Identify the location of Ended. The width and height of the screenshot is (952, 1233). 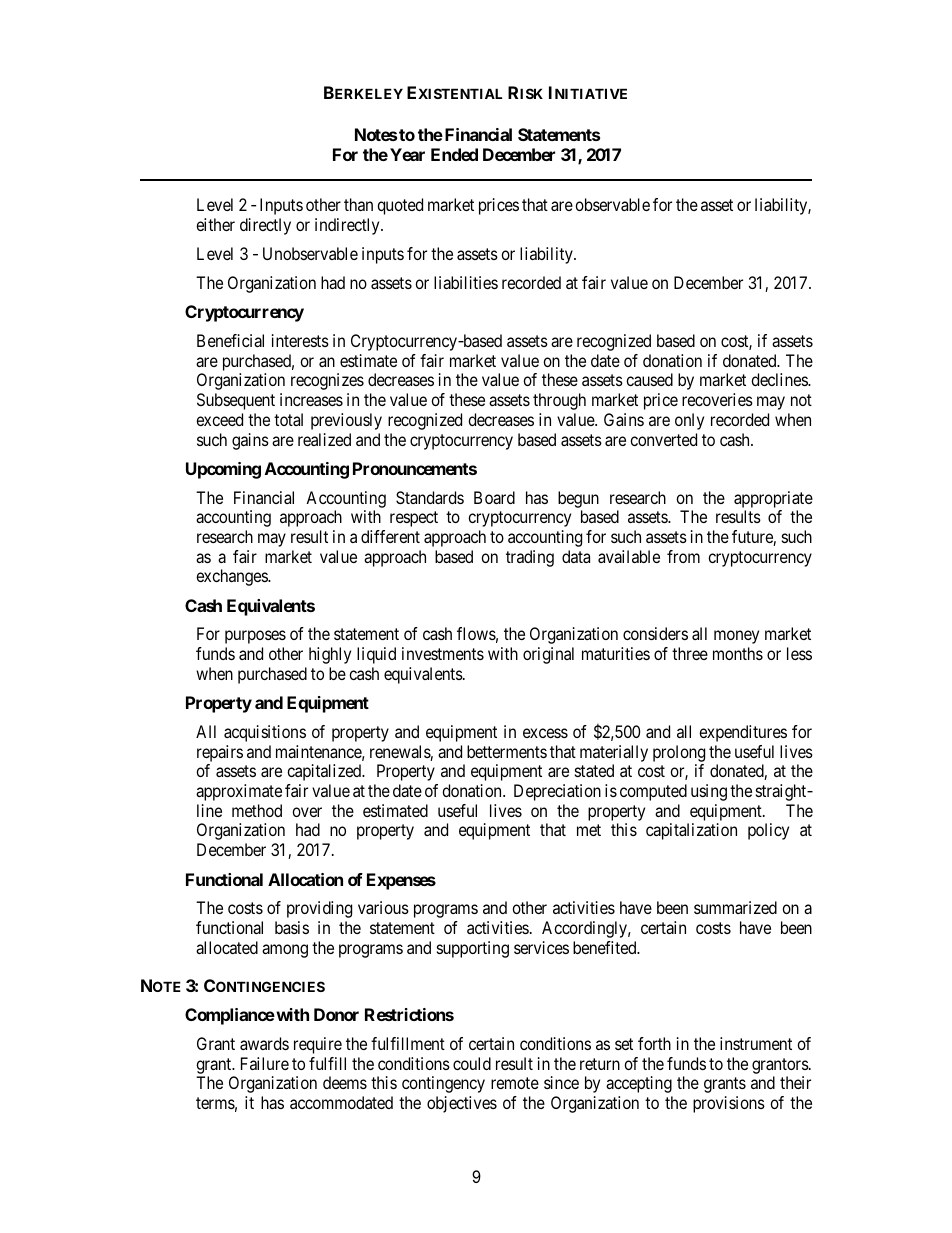
(454, 154).
